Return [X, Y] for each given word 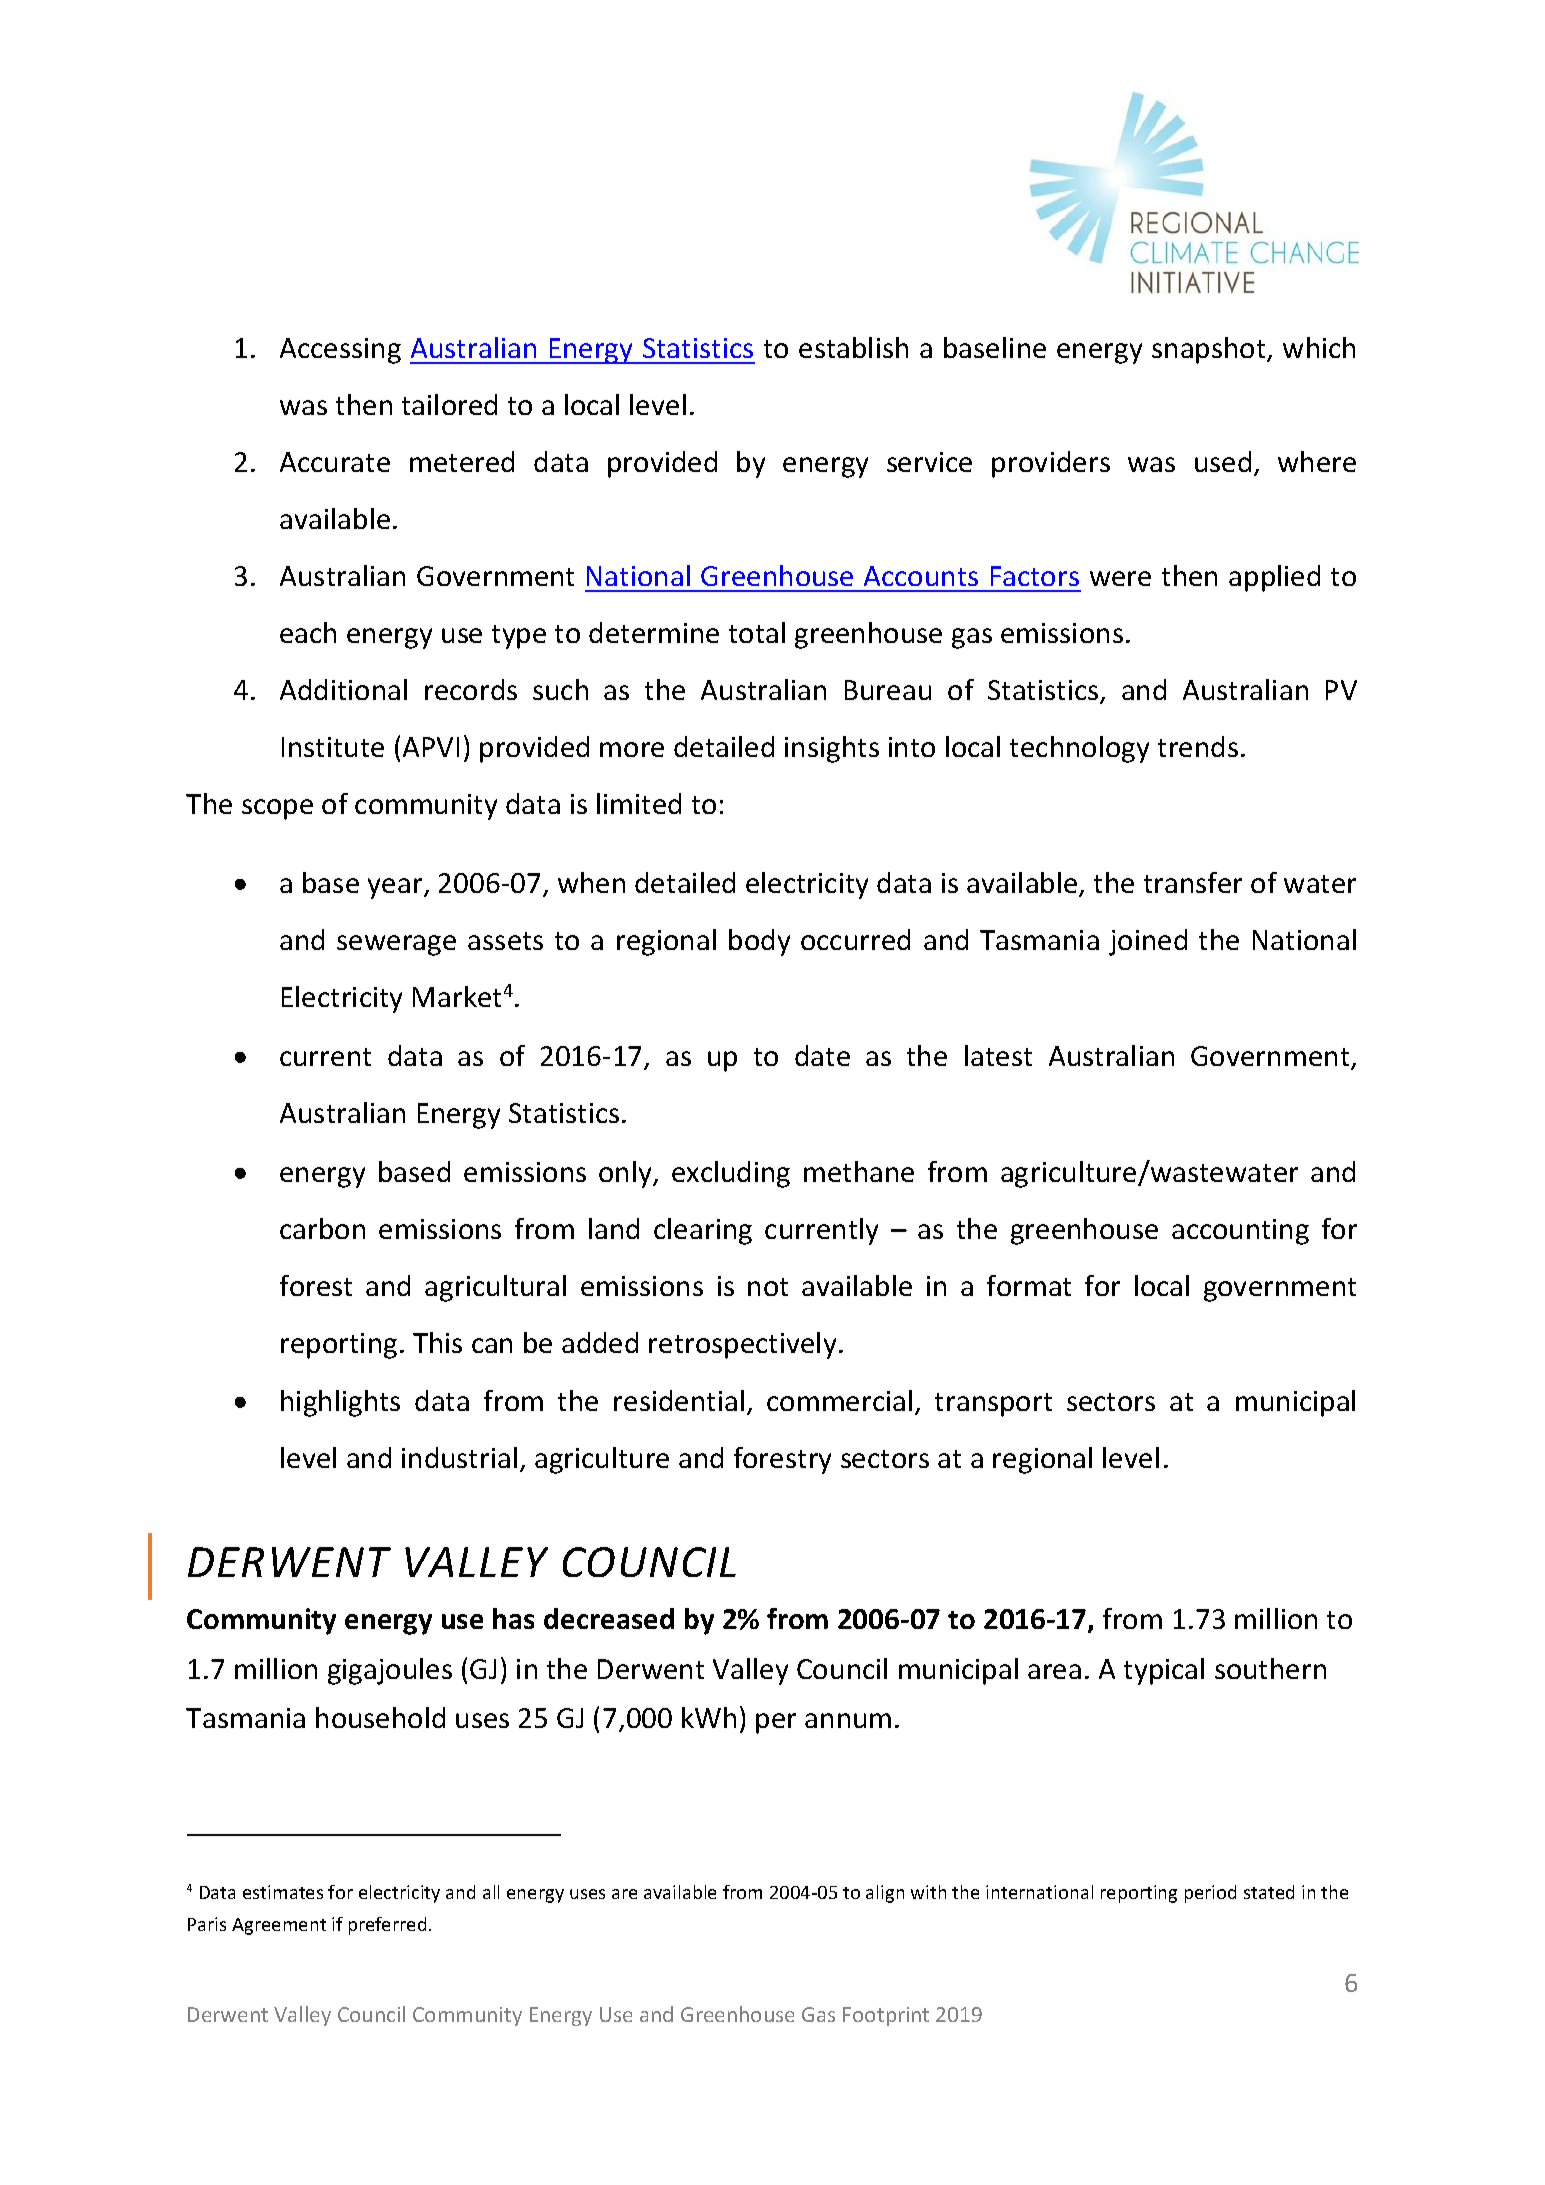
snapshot [1210, 350]
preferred [387, 1926]
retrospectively [742, 1345]
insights [832, 749]
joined [1148, 942]
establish [853, 347]
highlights [340, 1403]
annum [848, 1720]
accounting [1240, 1232]
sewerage [396, 945]
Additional [343, 689]
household [380, 1717]
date [822, 1055]
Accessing [340, 351]
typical [1164, 1671]
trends [1198, 746]
